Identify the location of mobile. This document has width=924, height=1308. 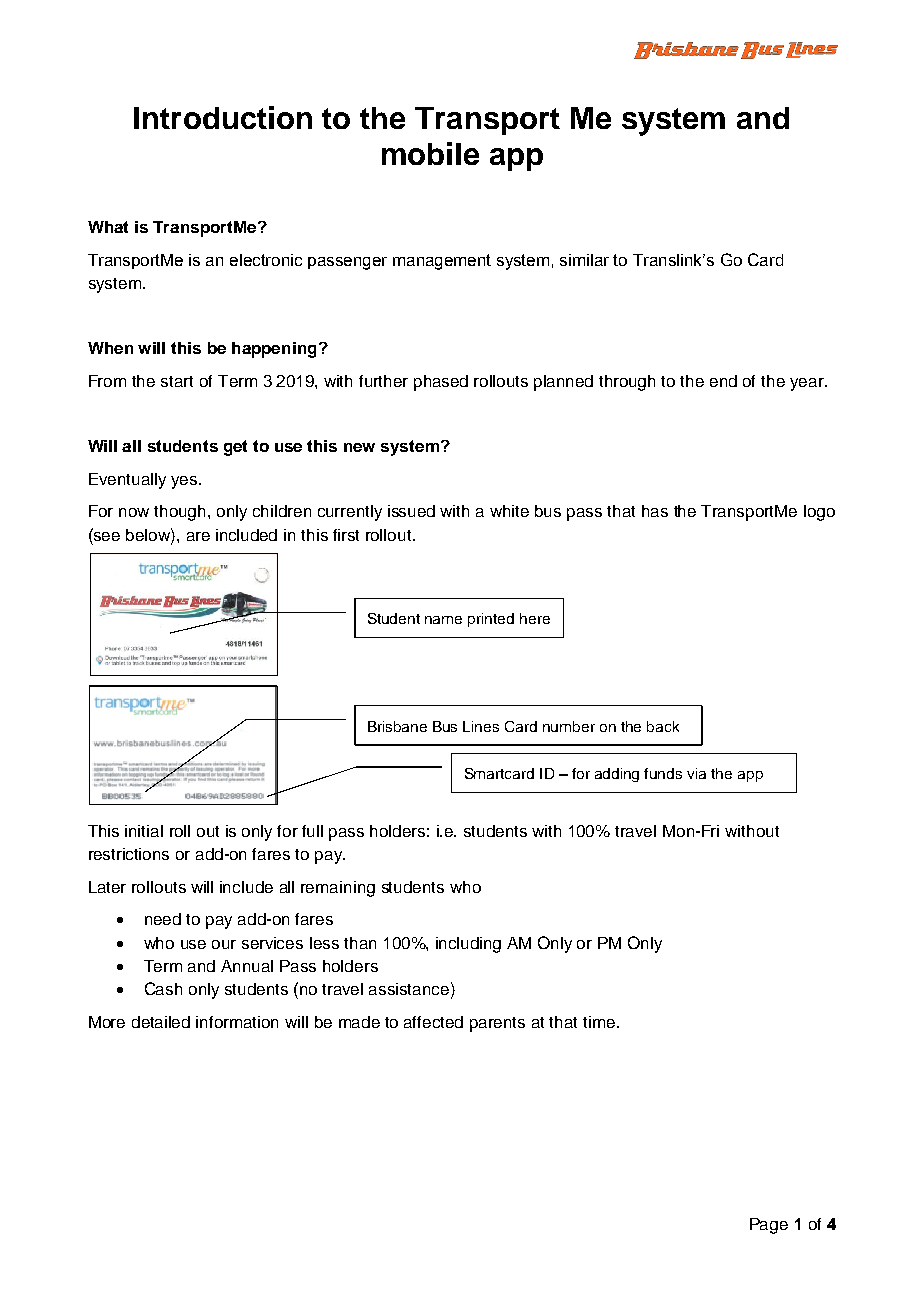
(430, 153).
